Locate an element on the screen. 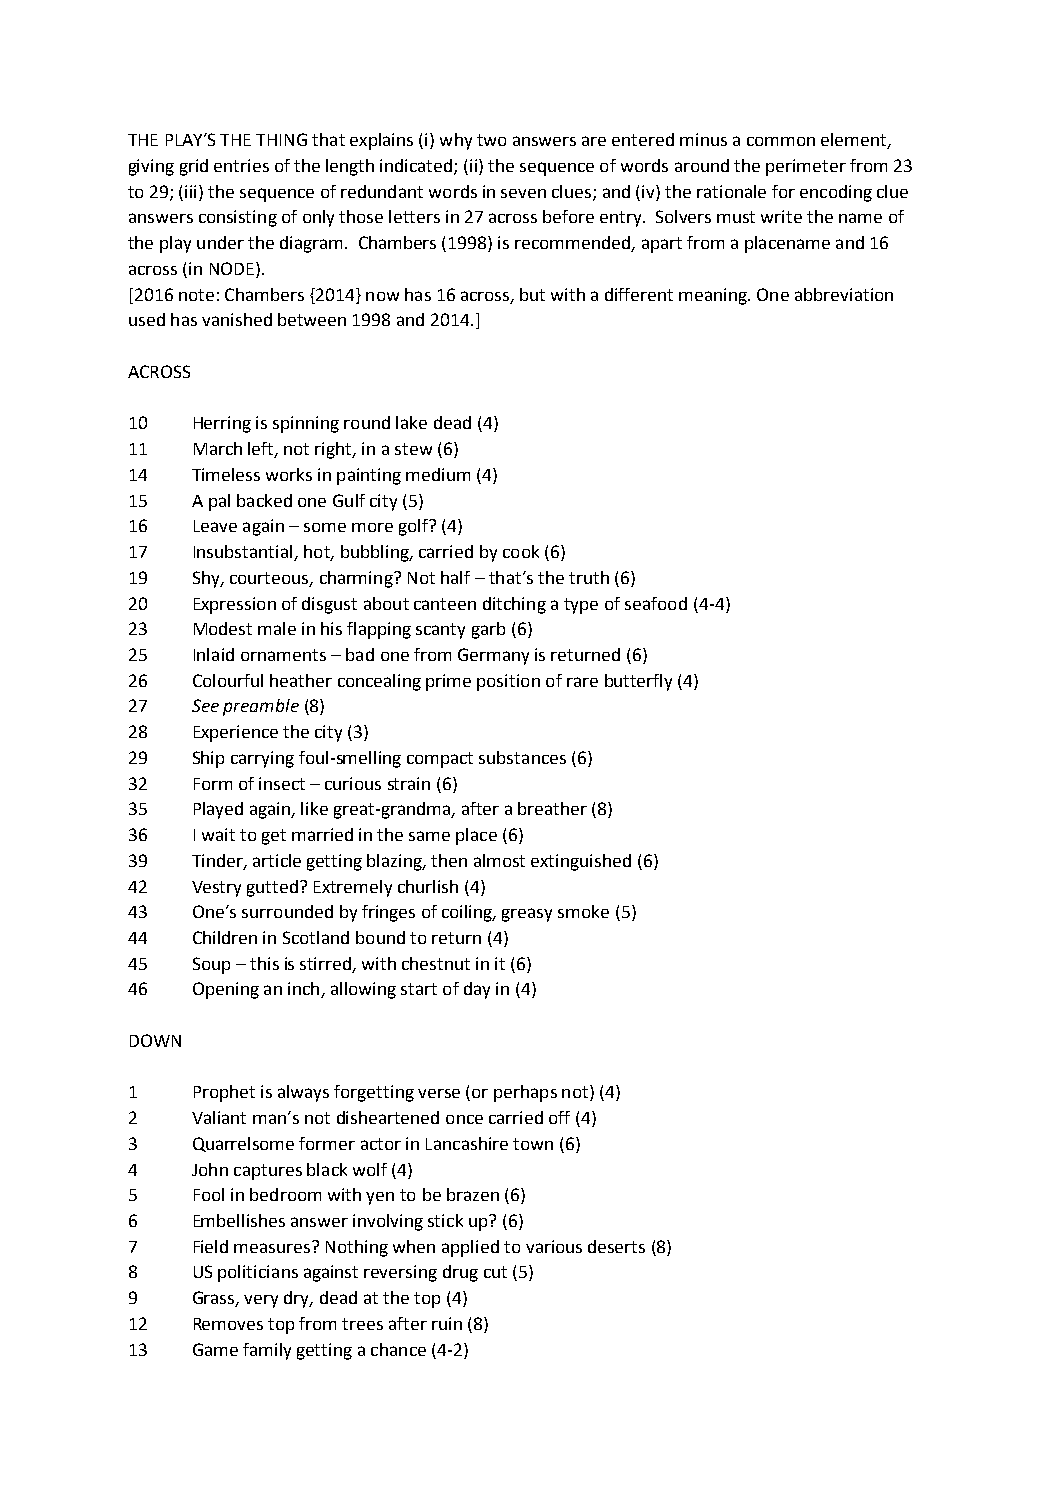 This screenshot has width=1057, height=1495. Removes is located at coordinates (228, 1324).
